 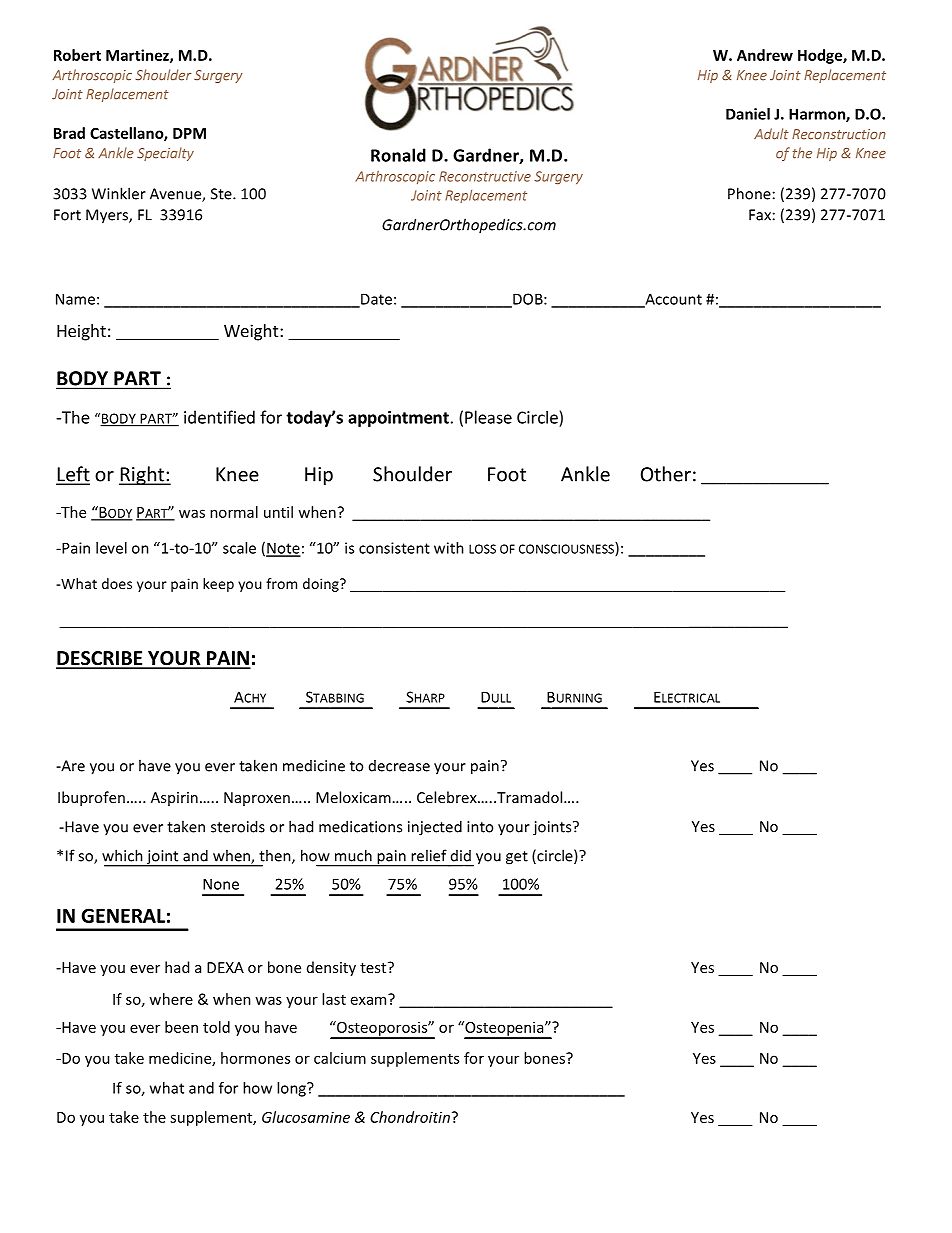 I want to click on decrease, so click(x=399, y=766).
